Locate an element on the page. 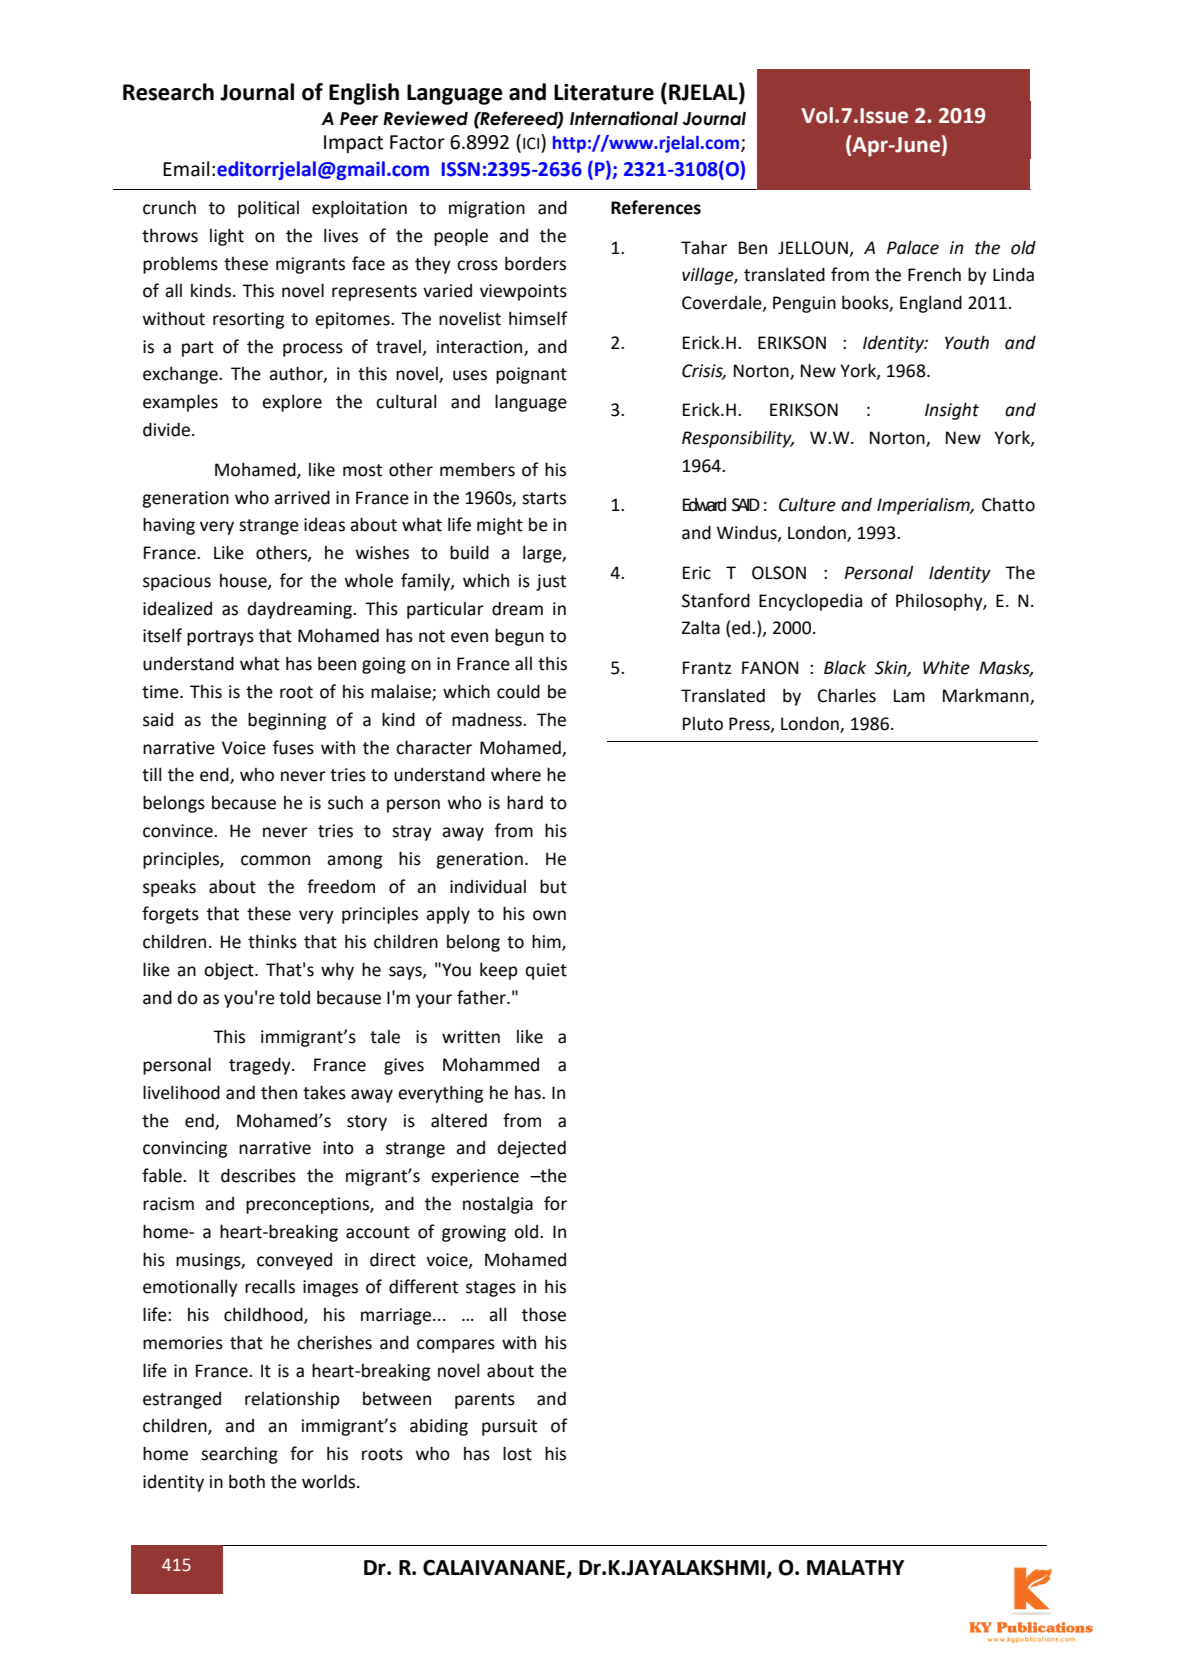  told is located at coordinates (294, 997).
